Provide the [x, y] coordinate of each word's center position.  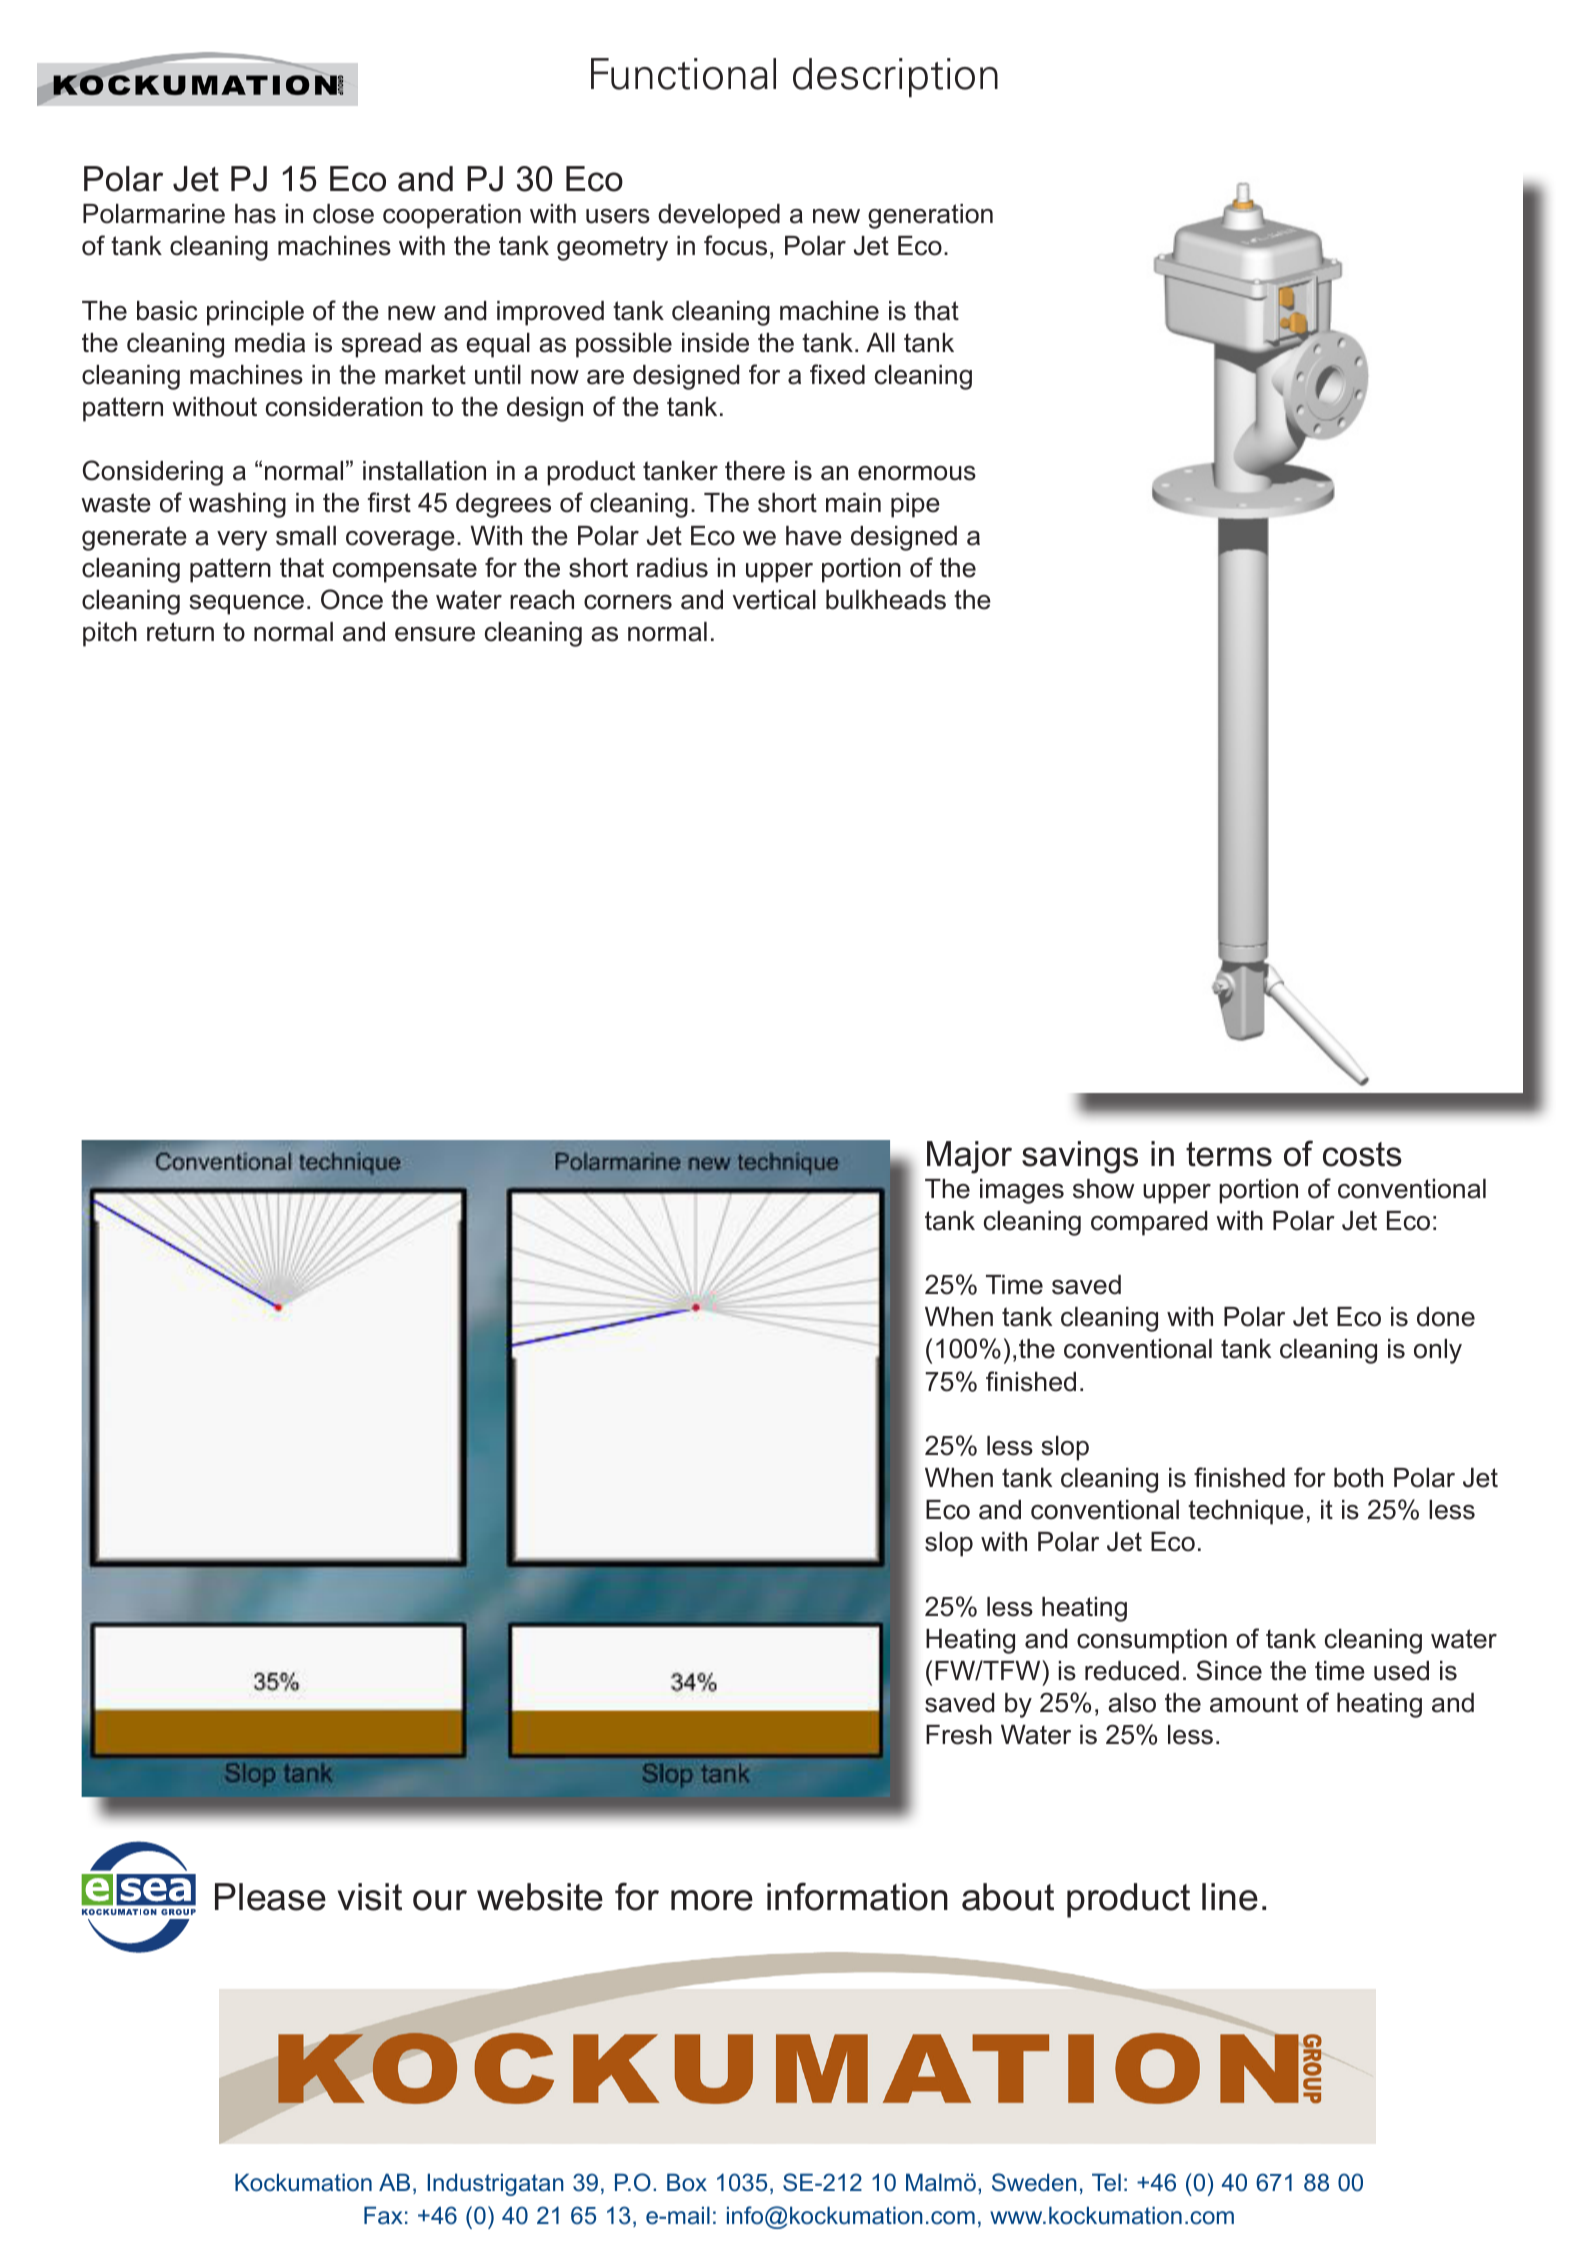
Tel [1106, 2182]
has [255, 214]
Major [969, 1157]
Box [687, 2182]
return [180, 632]
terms [1229, 1154]
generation [930, 216]
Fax [383, 2215]
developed [719, 216]
